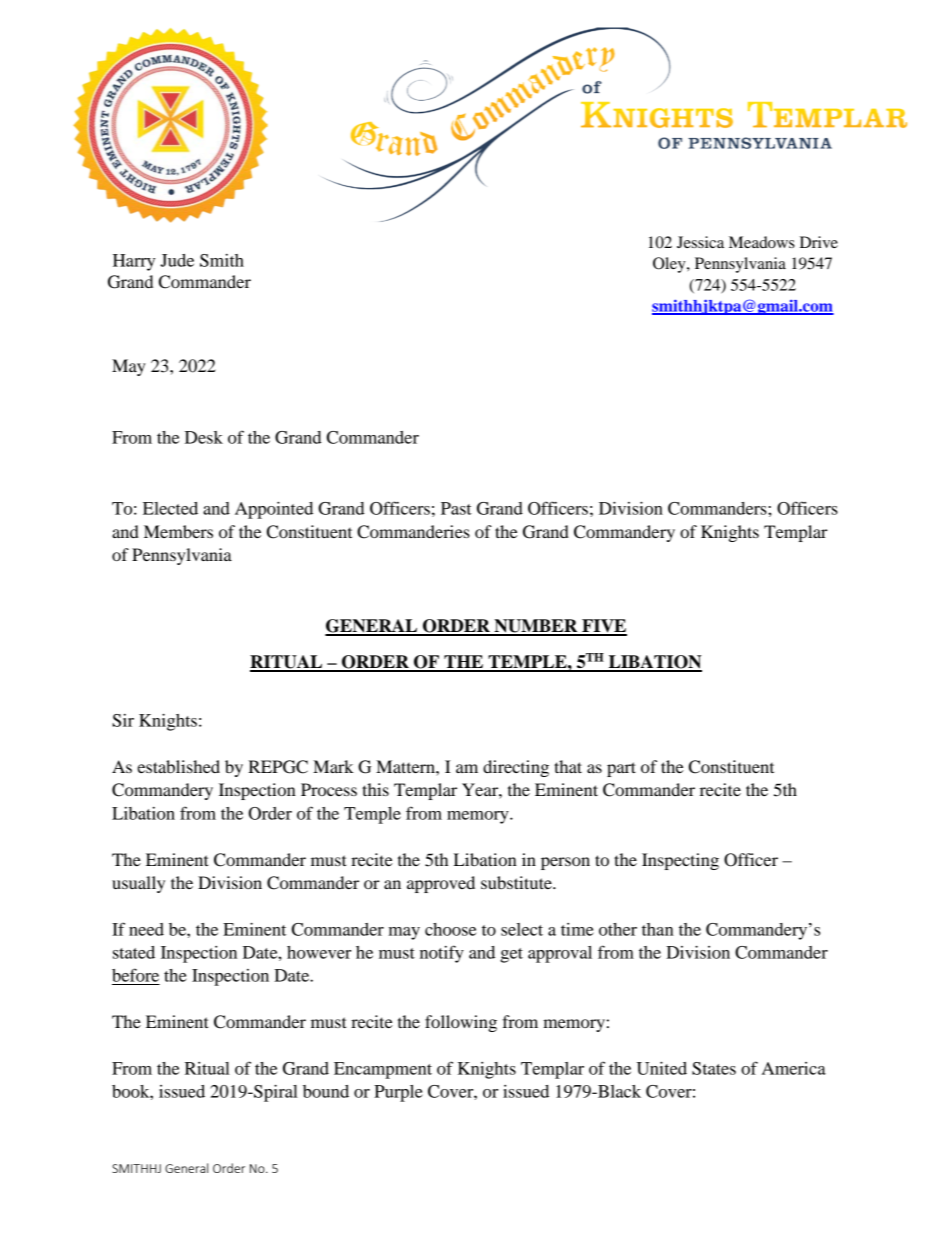 The image size is (952, 1233). I want to click on bound, so click(326, 1091).
